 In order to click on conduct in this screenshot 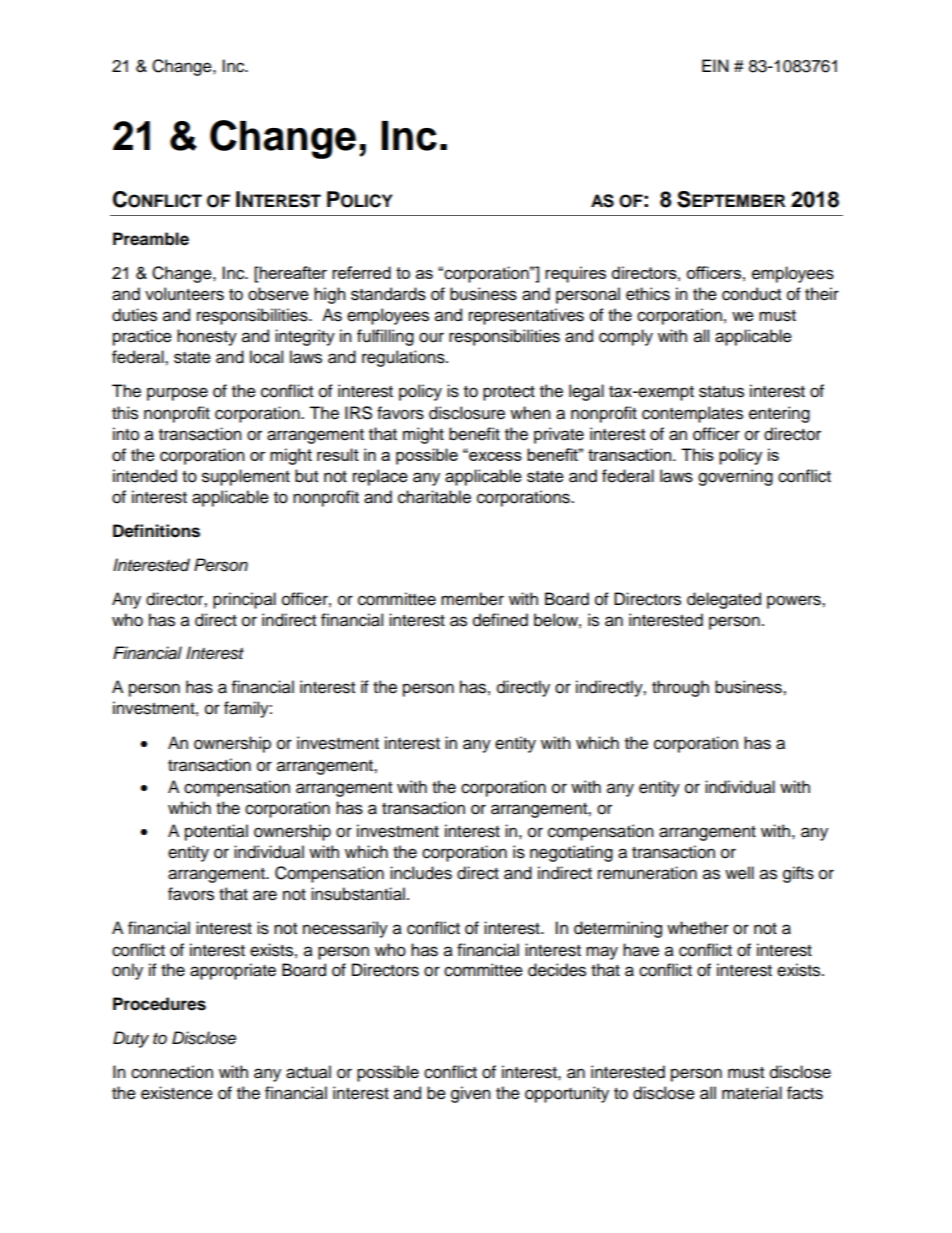, I will do `click(751, 294)`.
